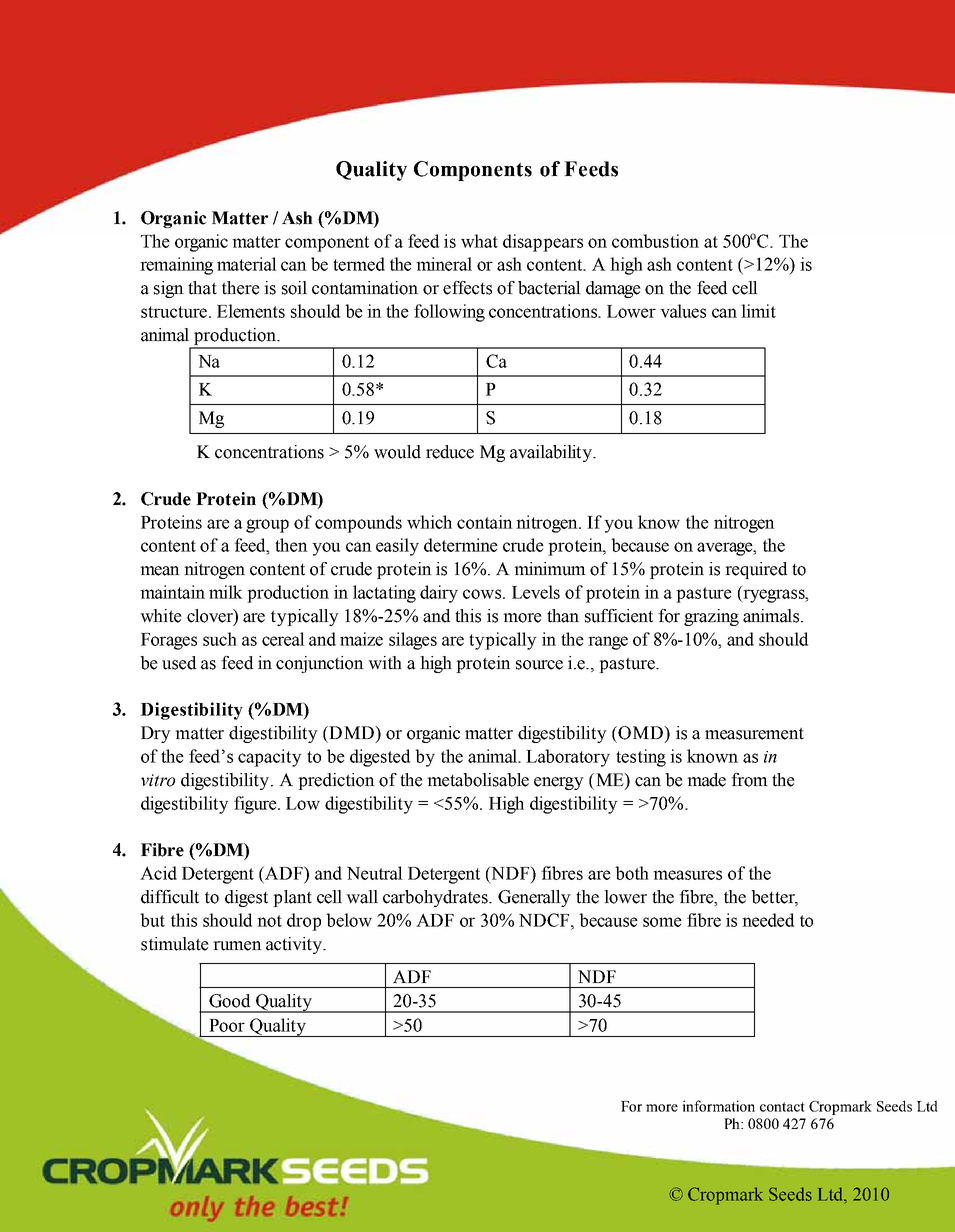 Image resolution: width=955 pixels, height=1232 pixels. What do you see at coordinates (444, 264) in the image?
I see `mineral` at bounding box center [444, 264].
